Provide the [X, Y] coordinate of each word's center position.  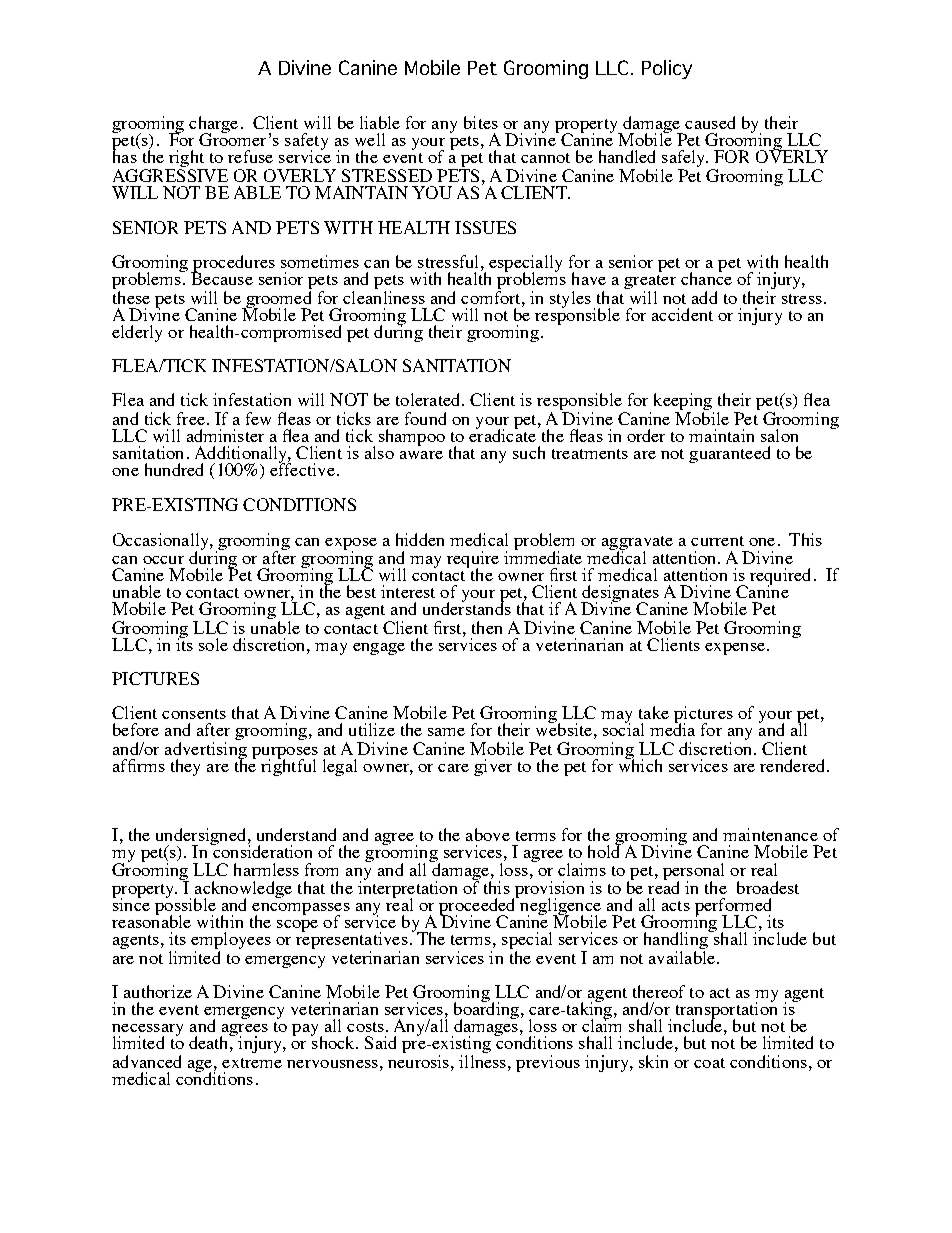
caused [710, 122]
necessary [147, 1031]
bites [481, 122]
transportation [726, 1011]
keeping [684, 403]
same [446, 732]
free [191, 418]
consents [194, 714]
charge [213, 126]
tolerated [429, 399]
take [654, 712]
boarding [486, 1011]
